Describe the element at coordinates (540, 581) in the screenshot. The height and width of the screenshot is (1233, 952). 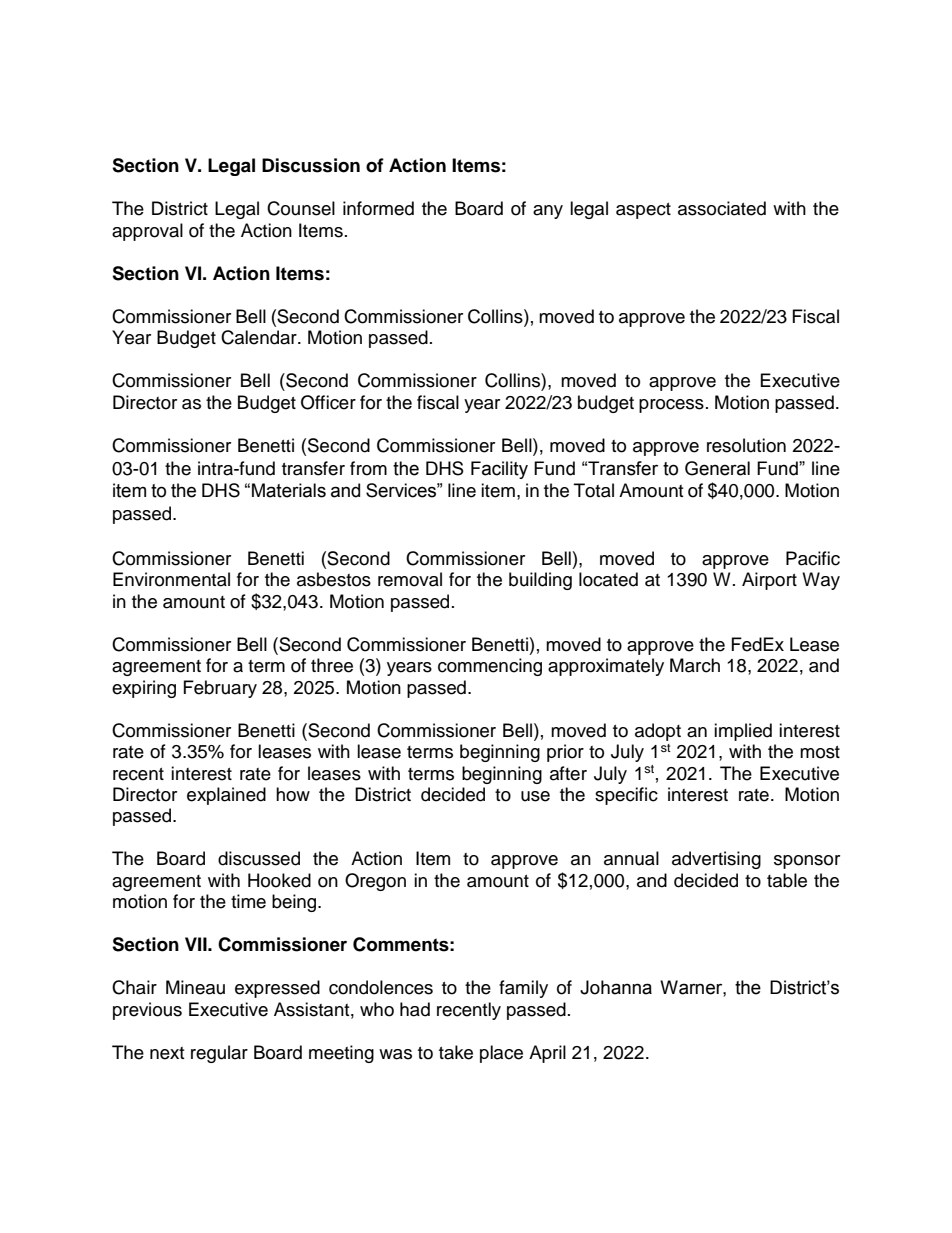
I see `building` at that location.
